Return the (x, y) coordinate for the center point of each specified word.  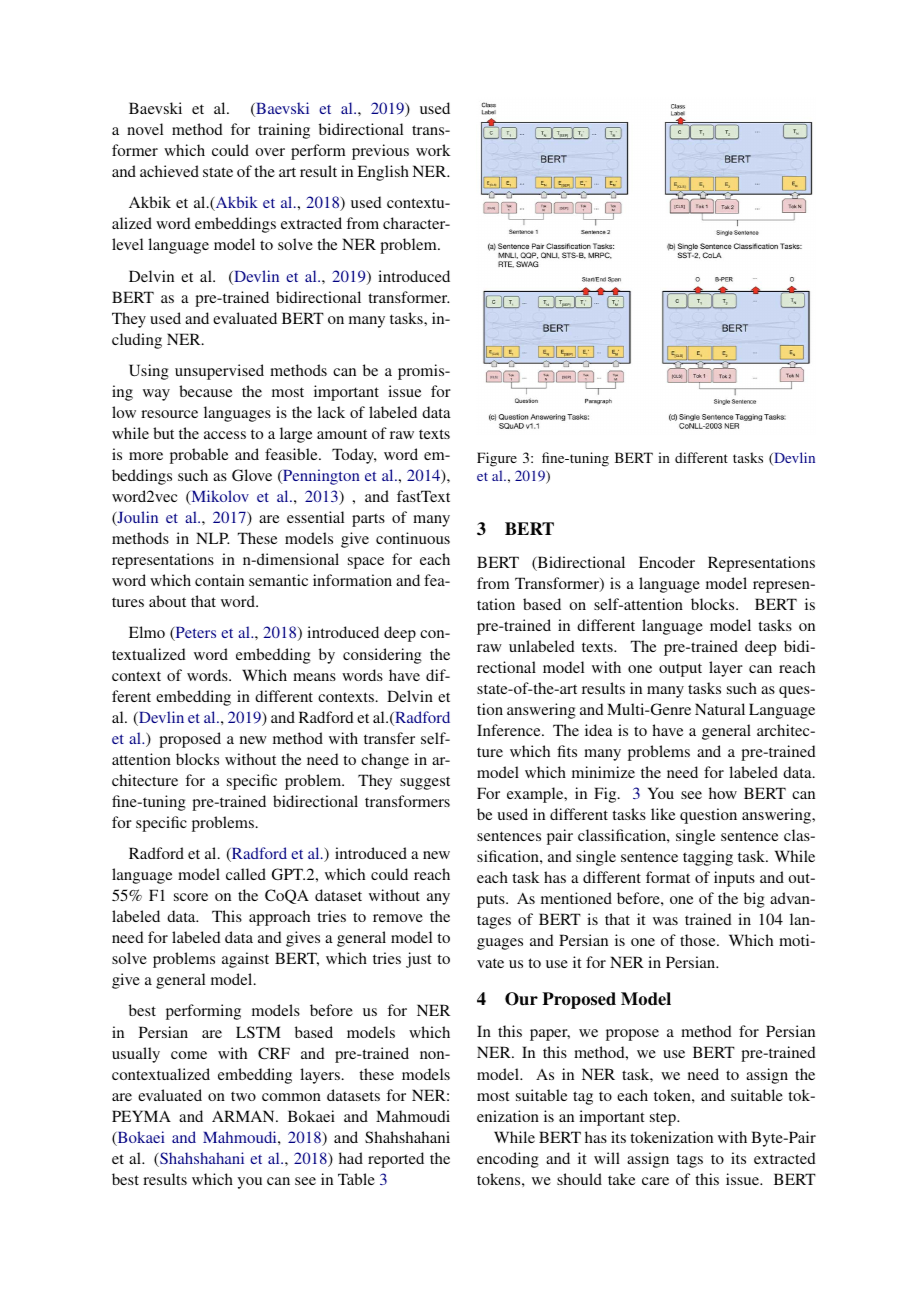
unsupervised (219, 372)
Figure (497, 459)
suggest (425, 783)
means (314, 677)
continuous (413, 538)
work (433, 150)
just (418, 960)
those (699, 940)
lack (331, 412)
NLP (212, 538)
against (245, 960)
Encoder (667, 562)
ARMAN (244, 1116)
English (383, 173)
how (723, 793)
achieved (169, 171)
